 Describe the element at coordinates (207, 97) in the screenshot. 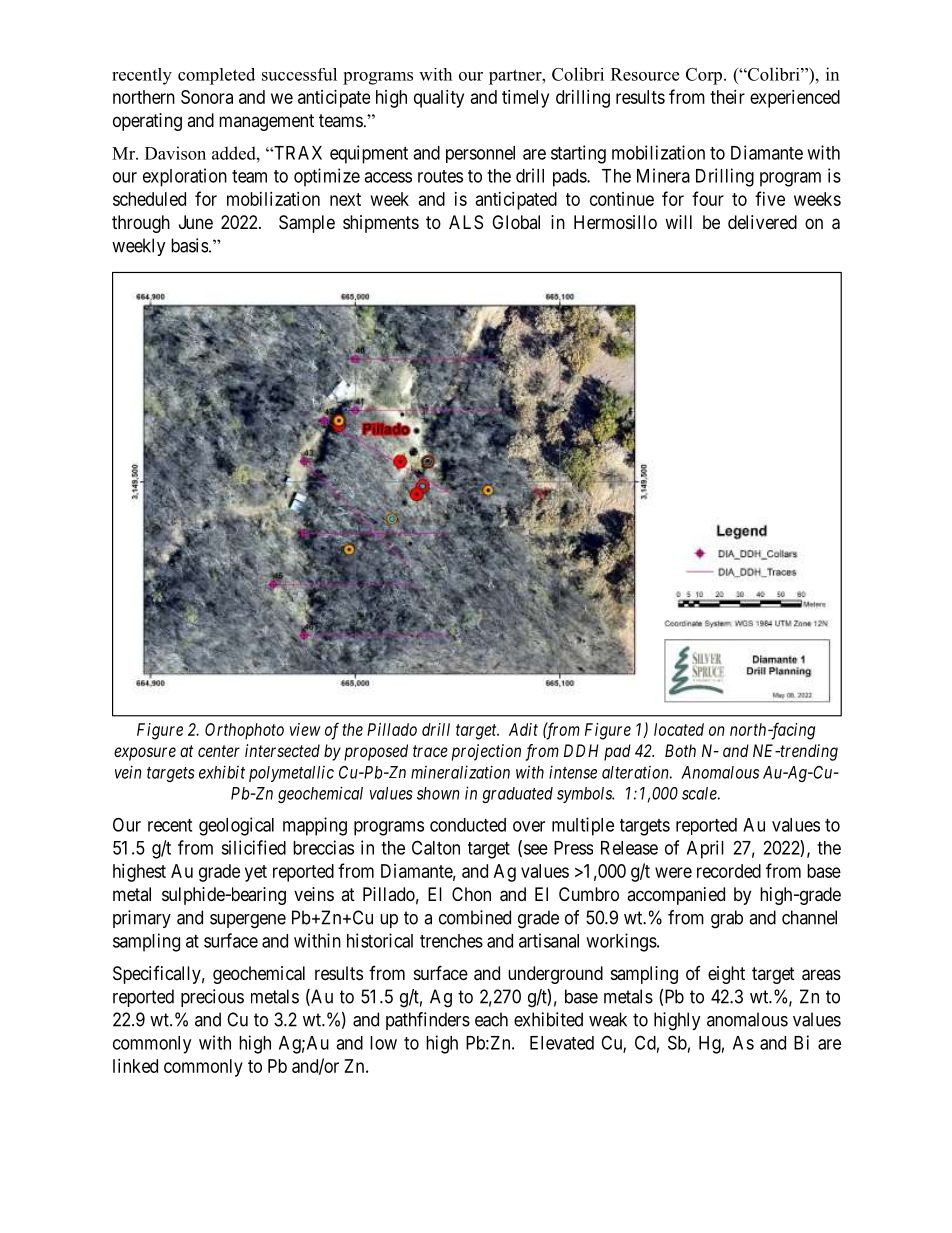

I see `Sonora` at that location.
